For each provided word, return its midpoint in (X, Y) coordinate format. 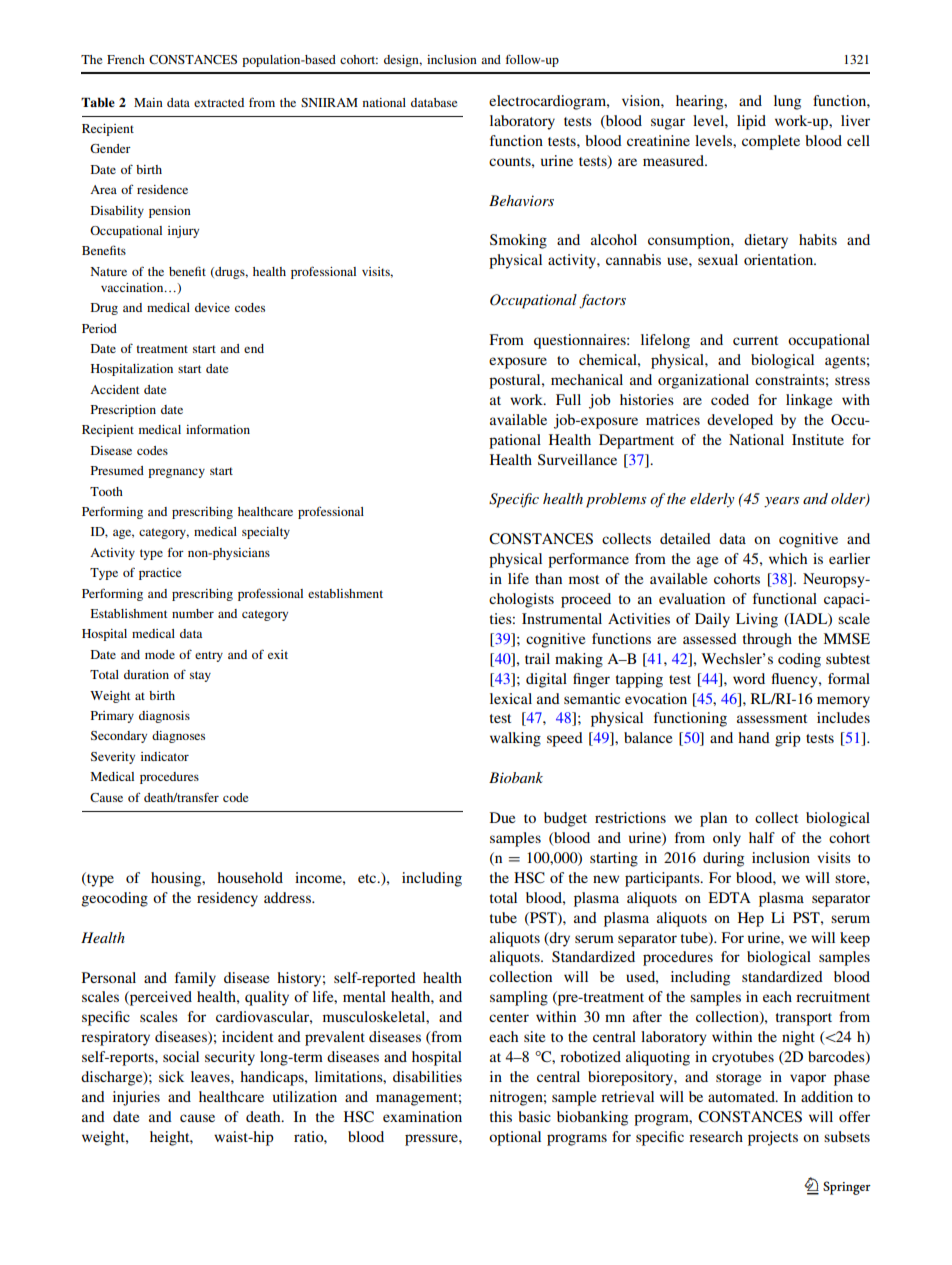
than (548, 578)
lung (787, 102)
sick (171, 1076)
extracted (219, 102)
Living (757, 620)
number (193, 613)
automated (742, 1096)
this (501, 1116)
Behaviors (521, 200)
